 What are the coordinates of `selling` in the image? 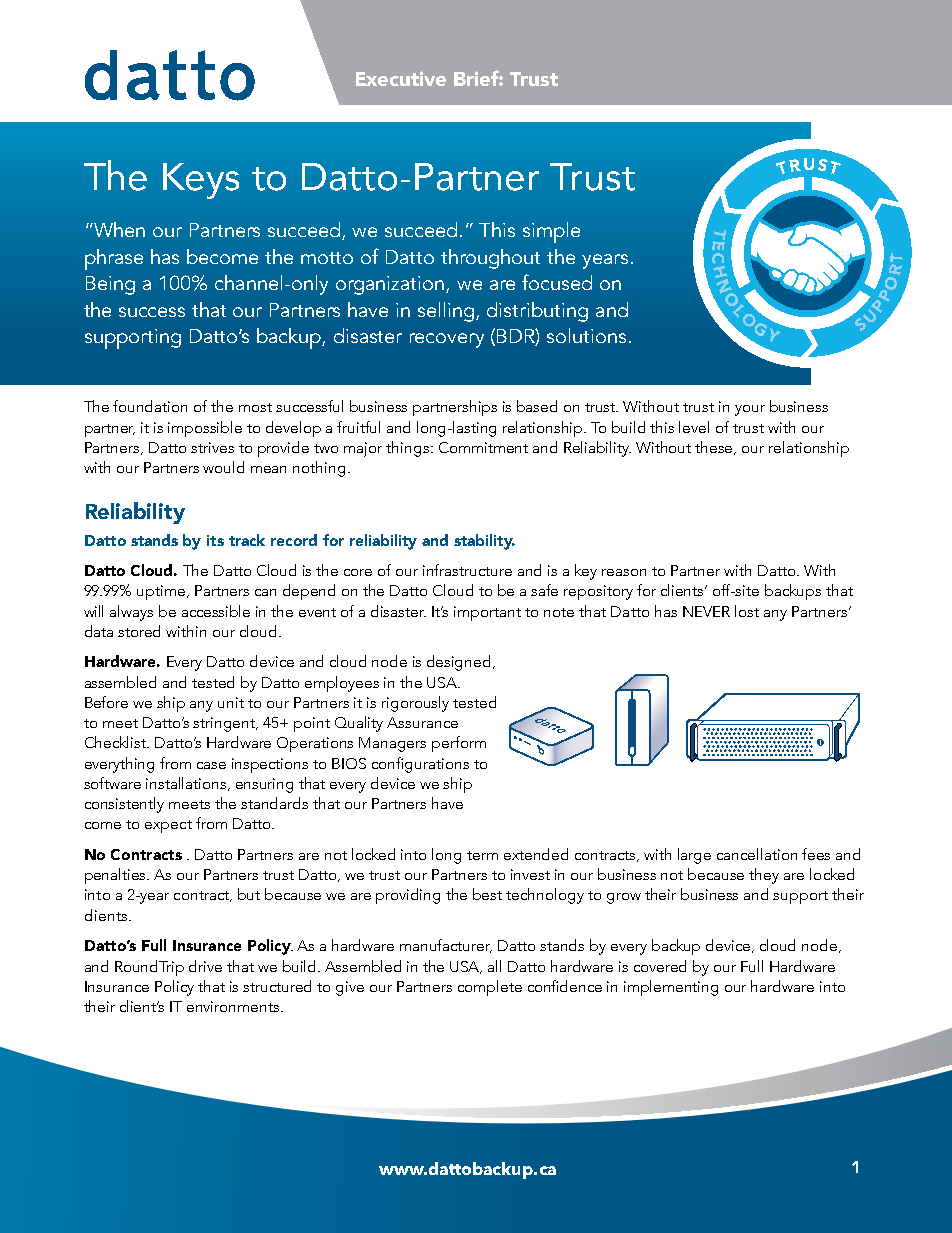 It's located at (447, 312).
